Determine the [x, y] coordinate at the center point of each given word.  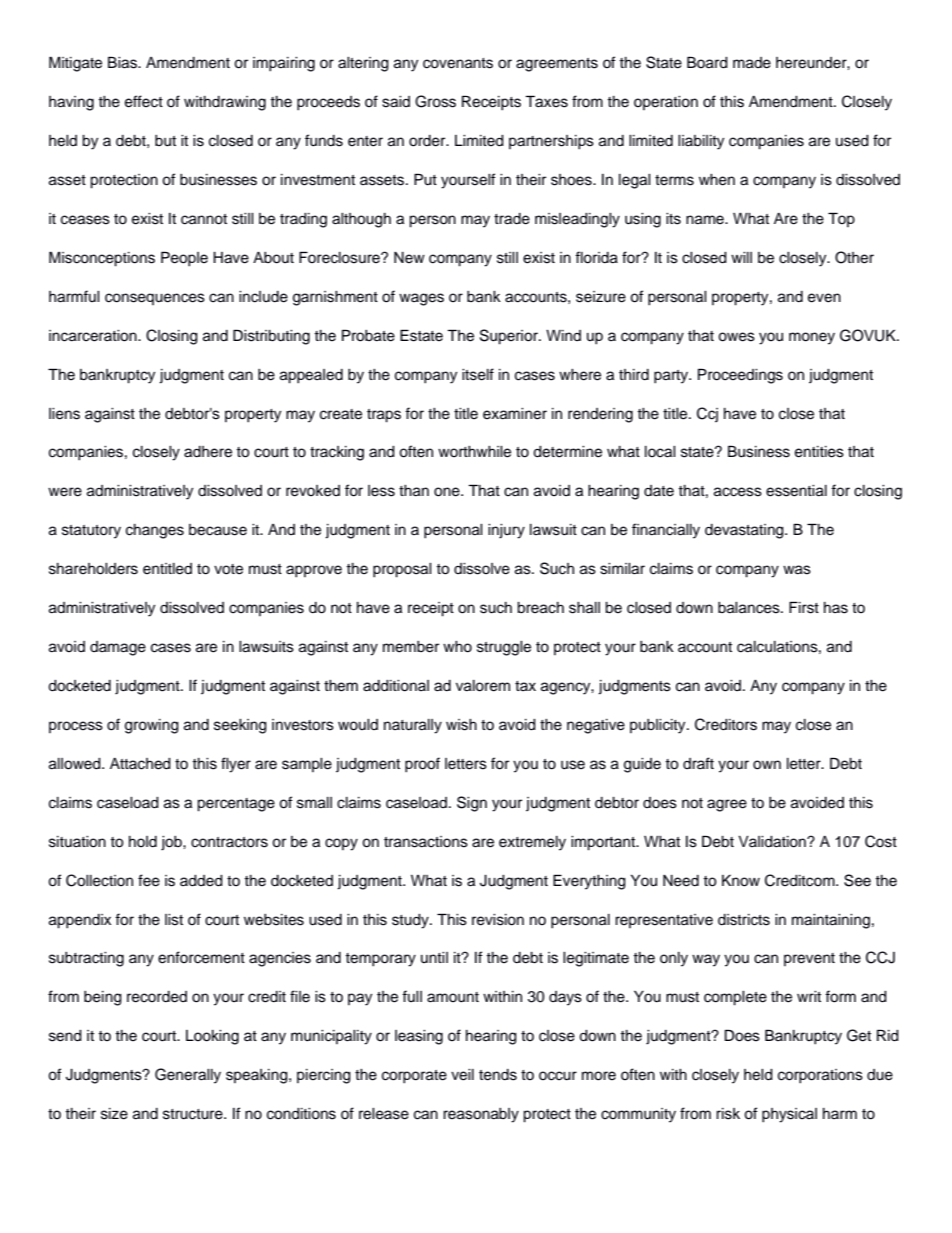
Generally [188, 1076]
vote [228, 569]
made [752, 63]
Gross [435, 101]
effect [144, 101]
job [172, 843]
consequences [155, 299]
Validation [773, 842]
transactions [426, 842]
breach [540, 608]
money [812, 338]
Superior [510, 337]
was [797, 570]
